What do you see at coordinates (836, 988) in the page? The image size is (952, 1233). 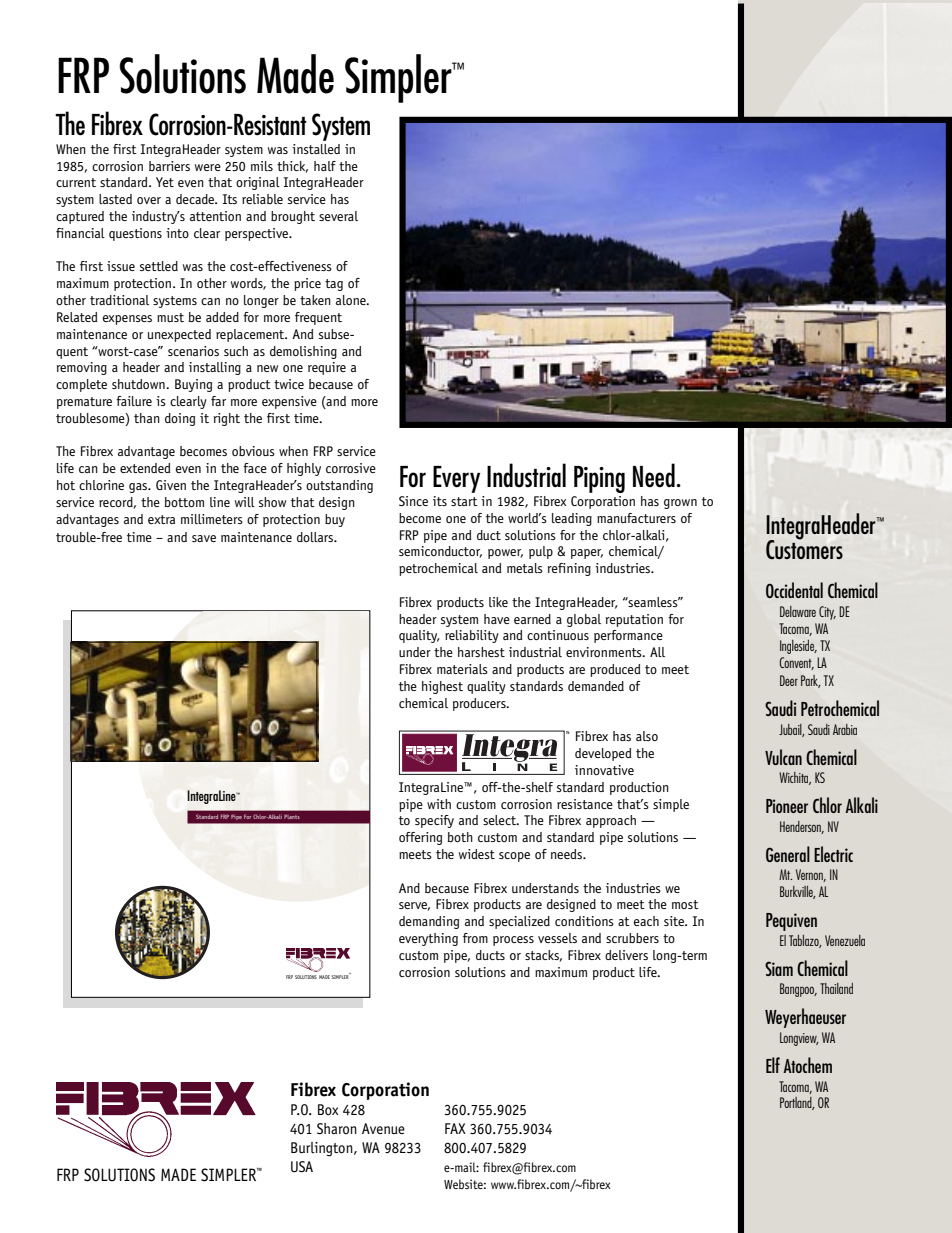 I see `Thailand` at bounding box center [836, 988].
